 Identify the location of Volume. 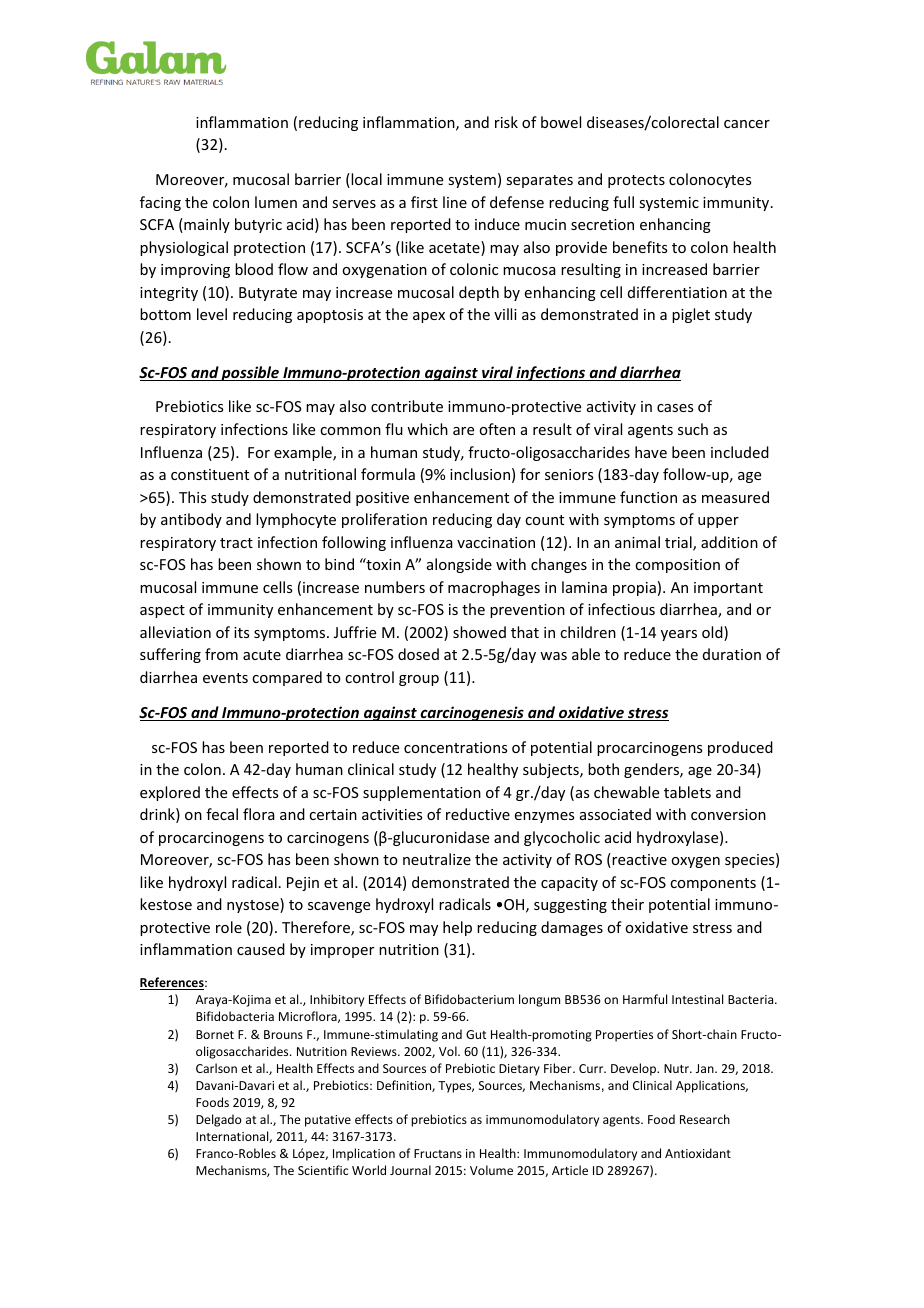
(491, 1170).
